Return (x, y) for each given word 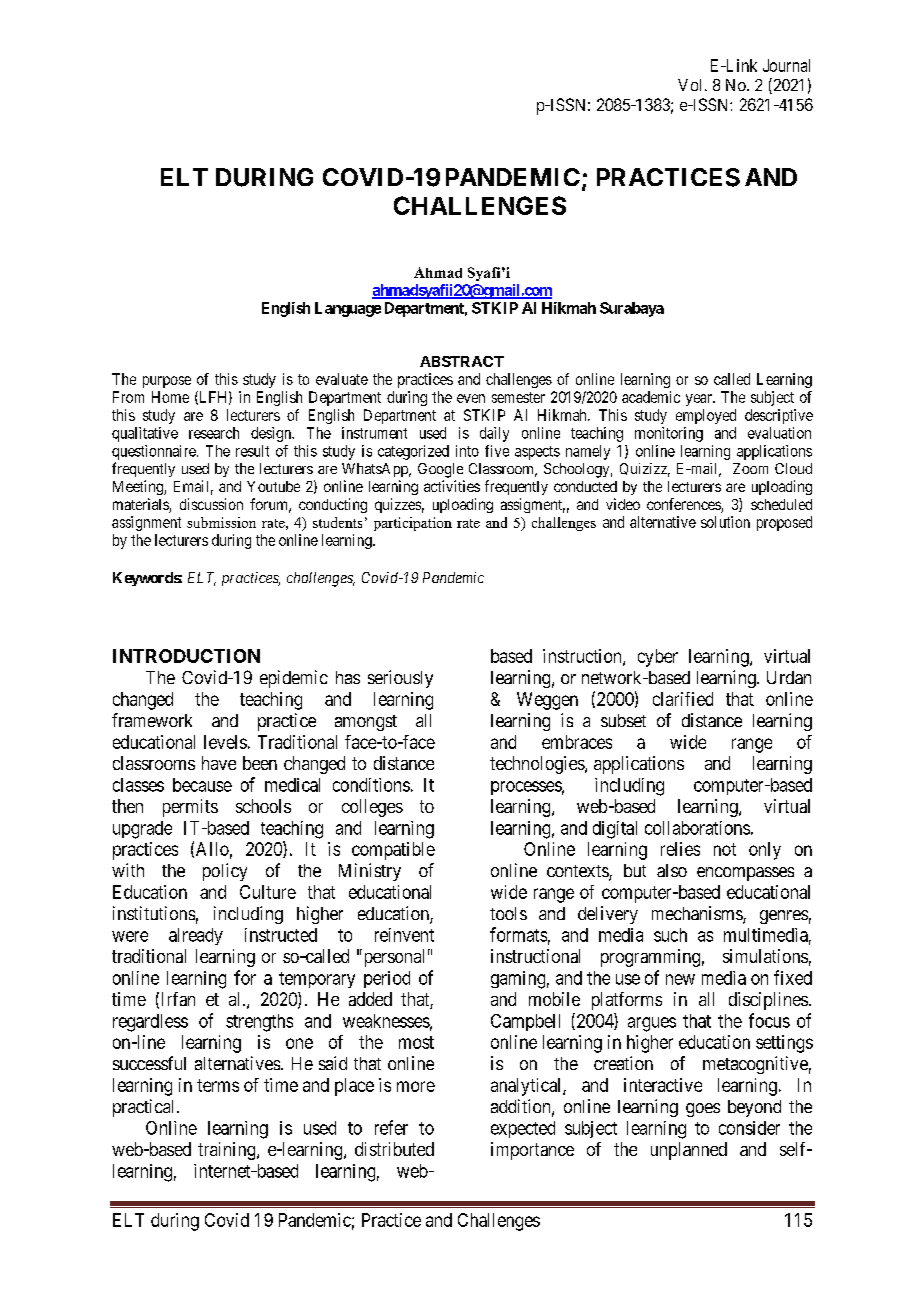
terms (218, 1085)
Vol (689, 85)
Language (348, 309)
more (416, 1086)
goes (703, 1110)
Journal (786, 65)
